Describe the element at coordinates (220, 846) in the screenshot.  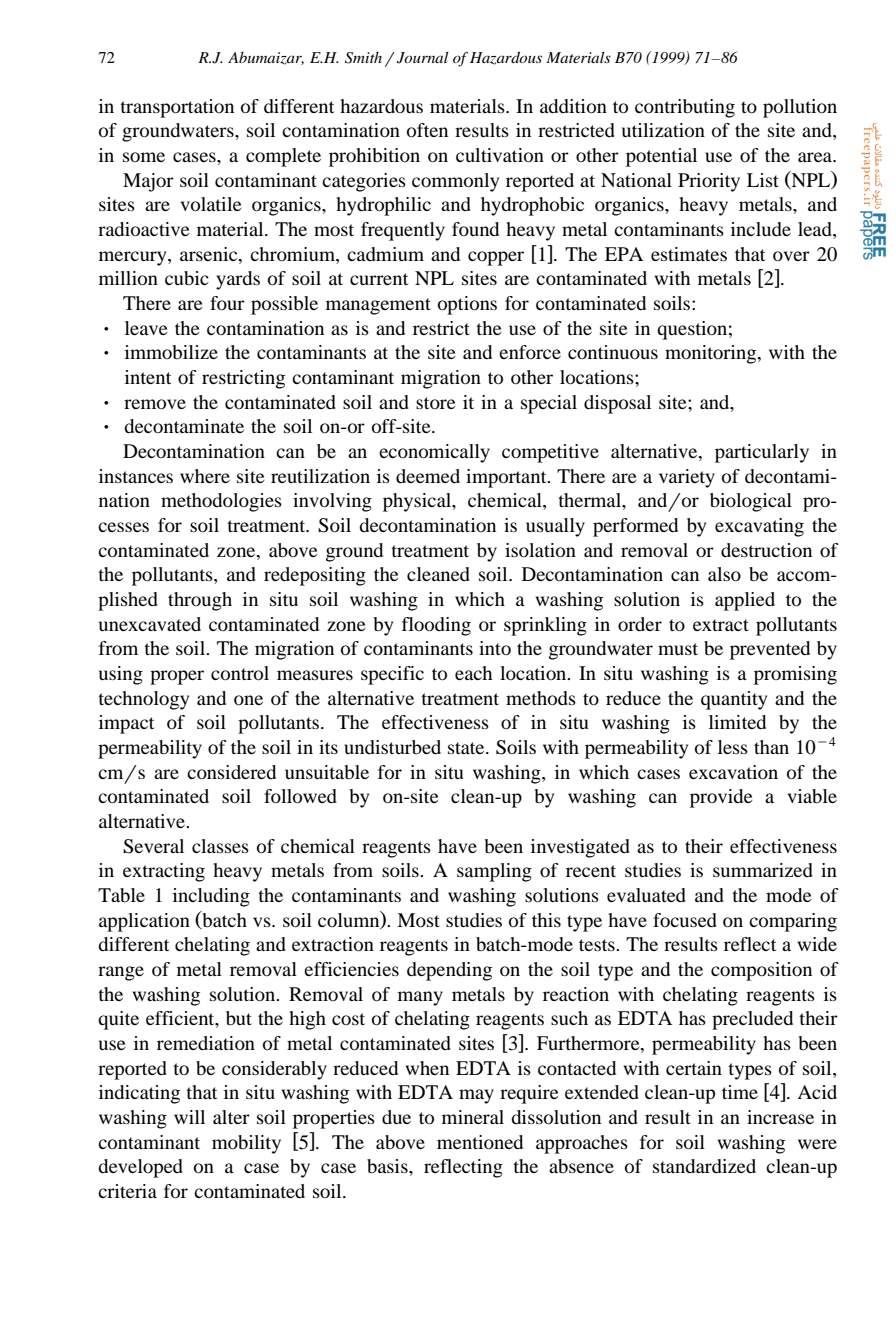
I see `classes` at that location.
